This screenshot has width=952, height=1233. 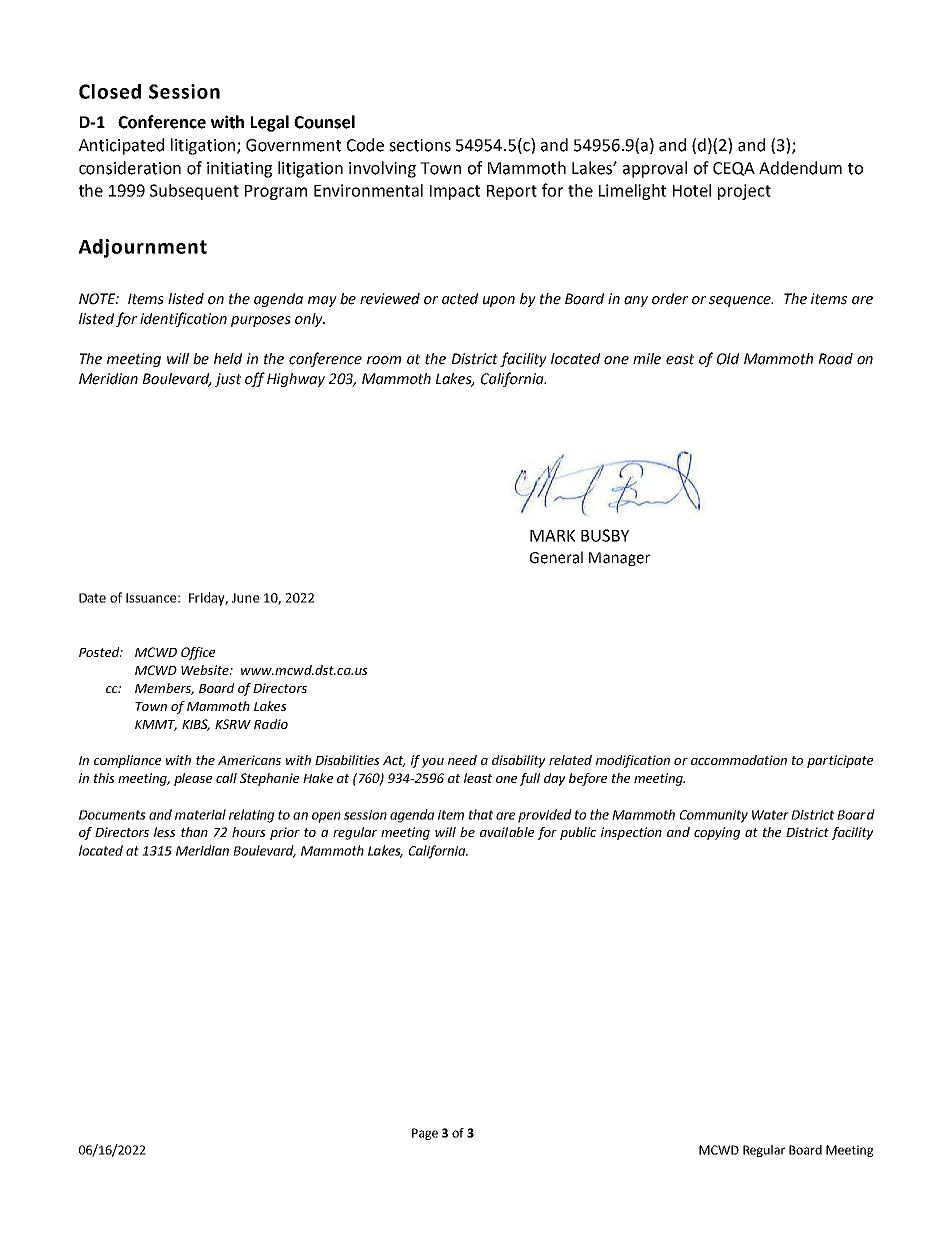 I want to click on need, so click(x=462, y=760).
